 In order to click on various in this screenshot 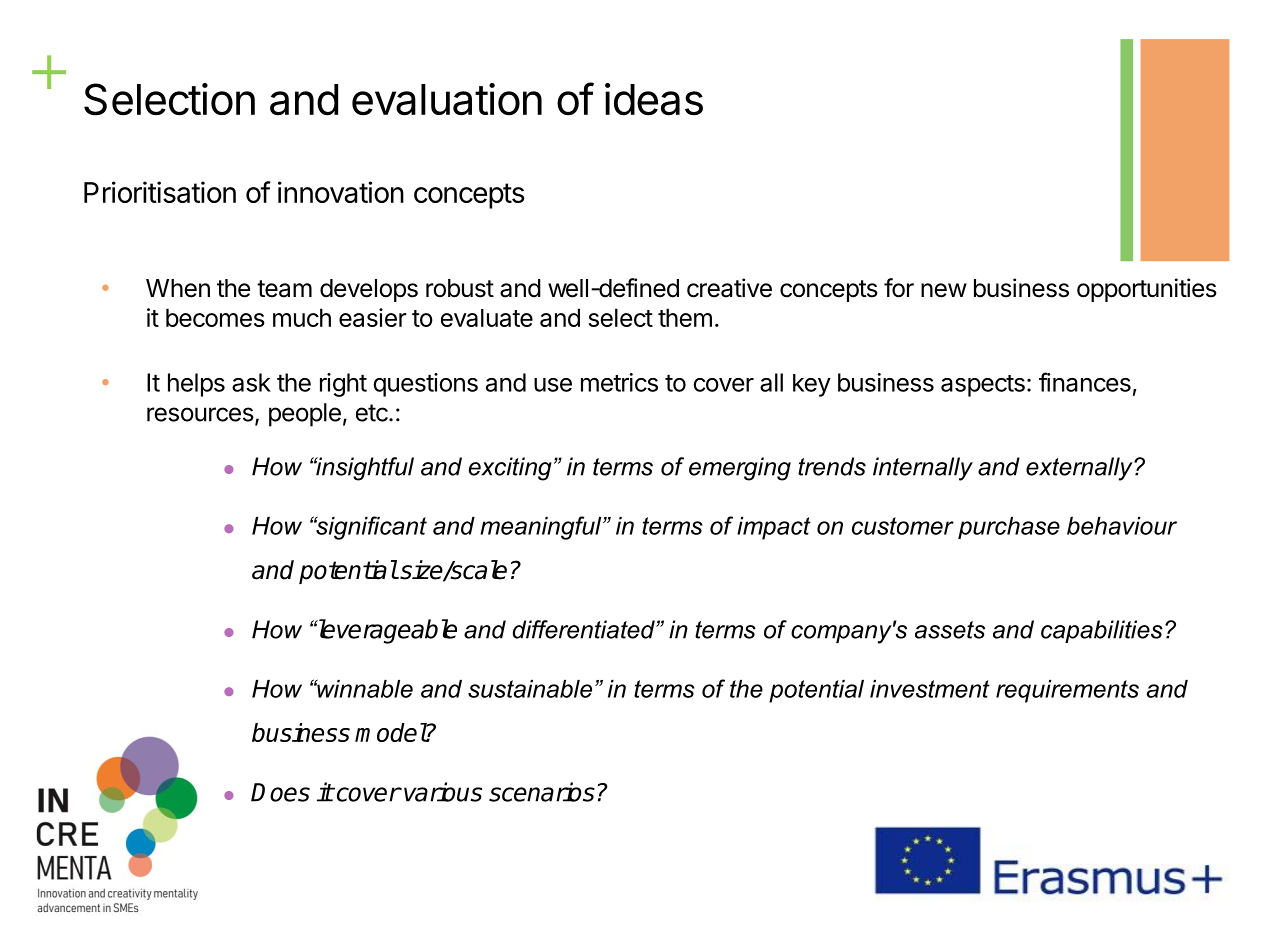, I will do `click(443, 792)`.
